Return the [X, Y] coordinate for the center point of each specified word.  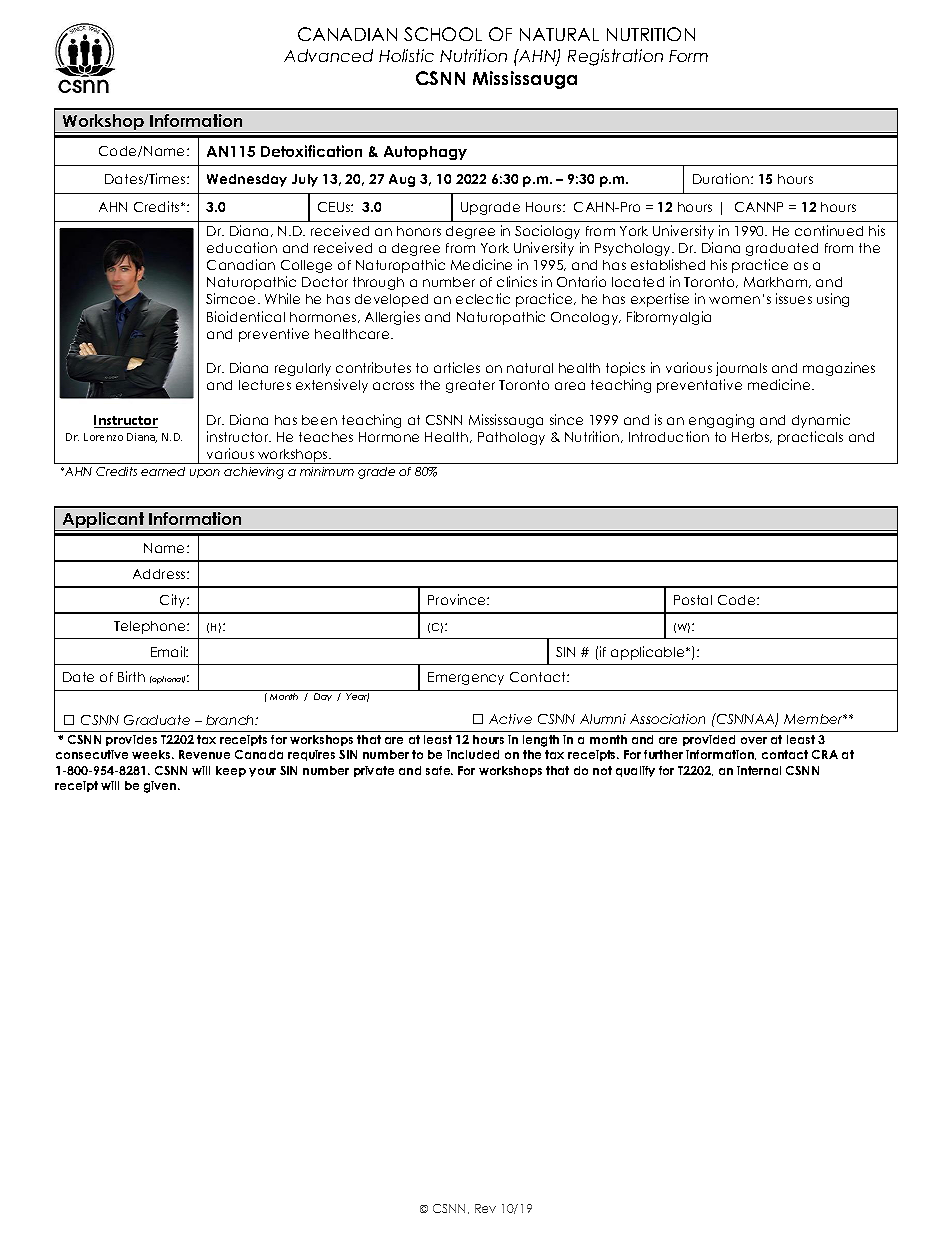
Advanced [328, 55]
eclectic [483, 298]
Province [458, 599]
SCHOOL [443, 34]
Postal [693, 600]
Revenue [204, 754]
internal [759, 770]
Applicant [104, 521]
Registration [615, 57]
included [473, 754]
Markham [777, 282]
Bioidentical [246, 316]
